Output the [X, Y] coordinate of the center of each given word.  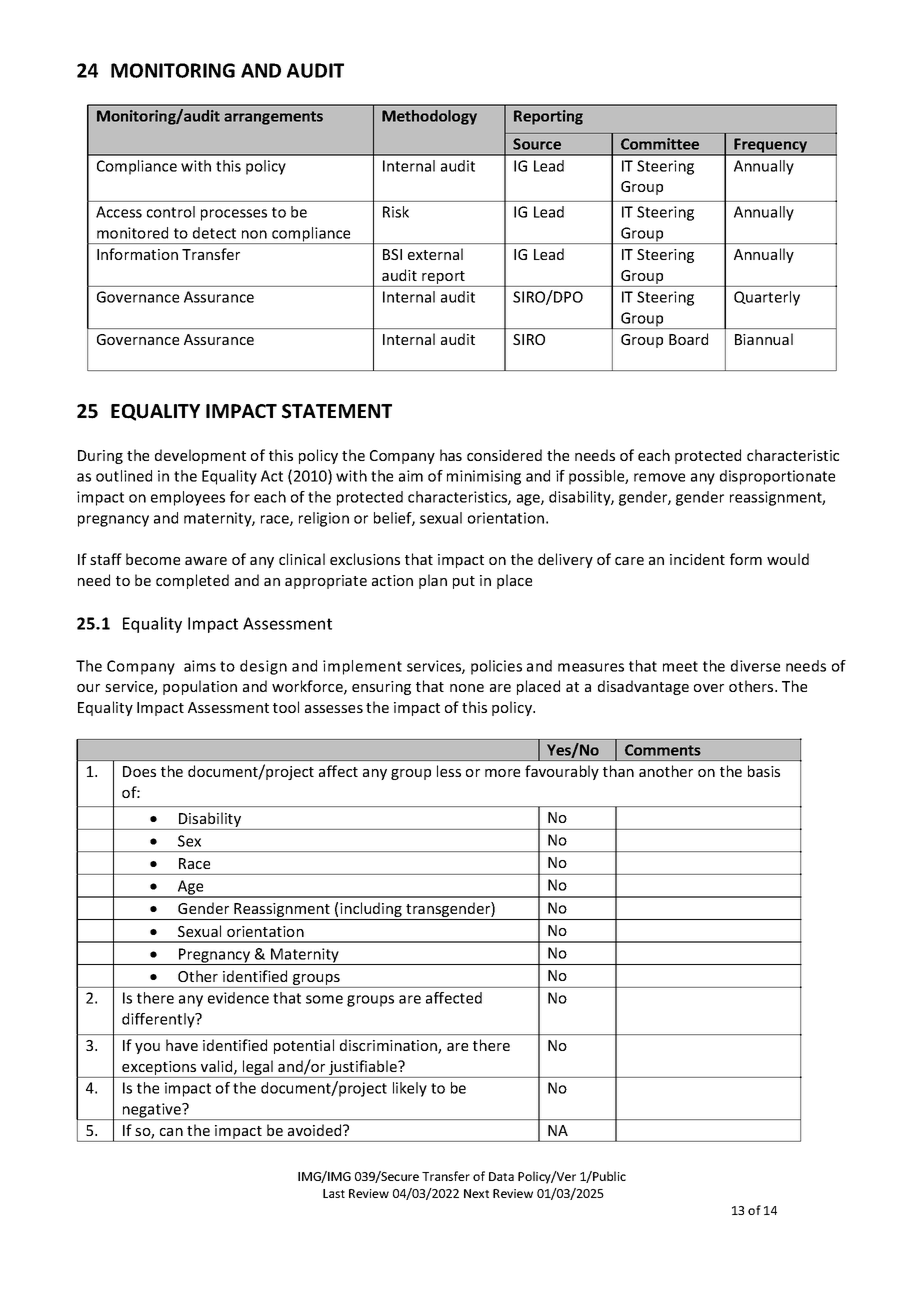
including [371, 911]
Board [688, 339]
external [435, 254]
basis [764, 771]
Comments [663, 750]
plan [433, 581]
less [449, 771]
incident [697, 559]
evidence [238, 998]
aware [206, 561]
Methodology [429, 117]
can [171, 1132]
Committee [660, 144]
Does [139, 771]
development [200, 456]
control [171, 212]
